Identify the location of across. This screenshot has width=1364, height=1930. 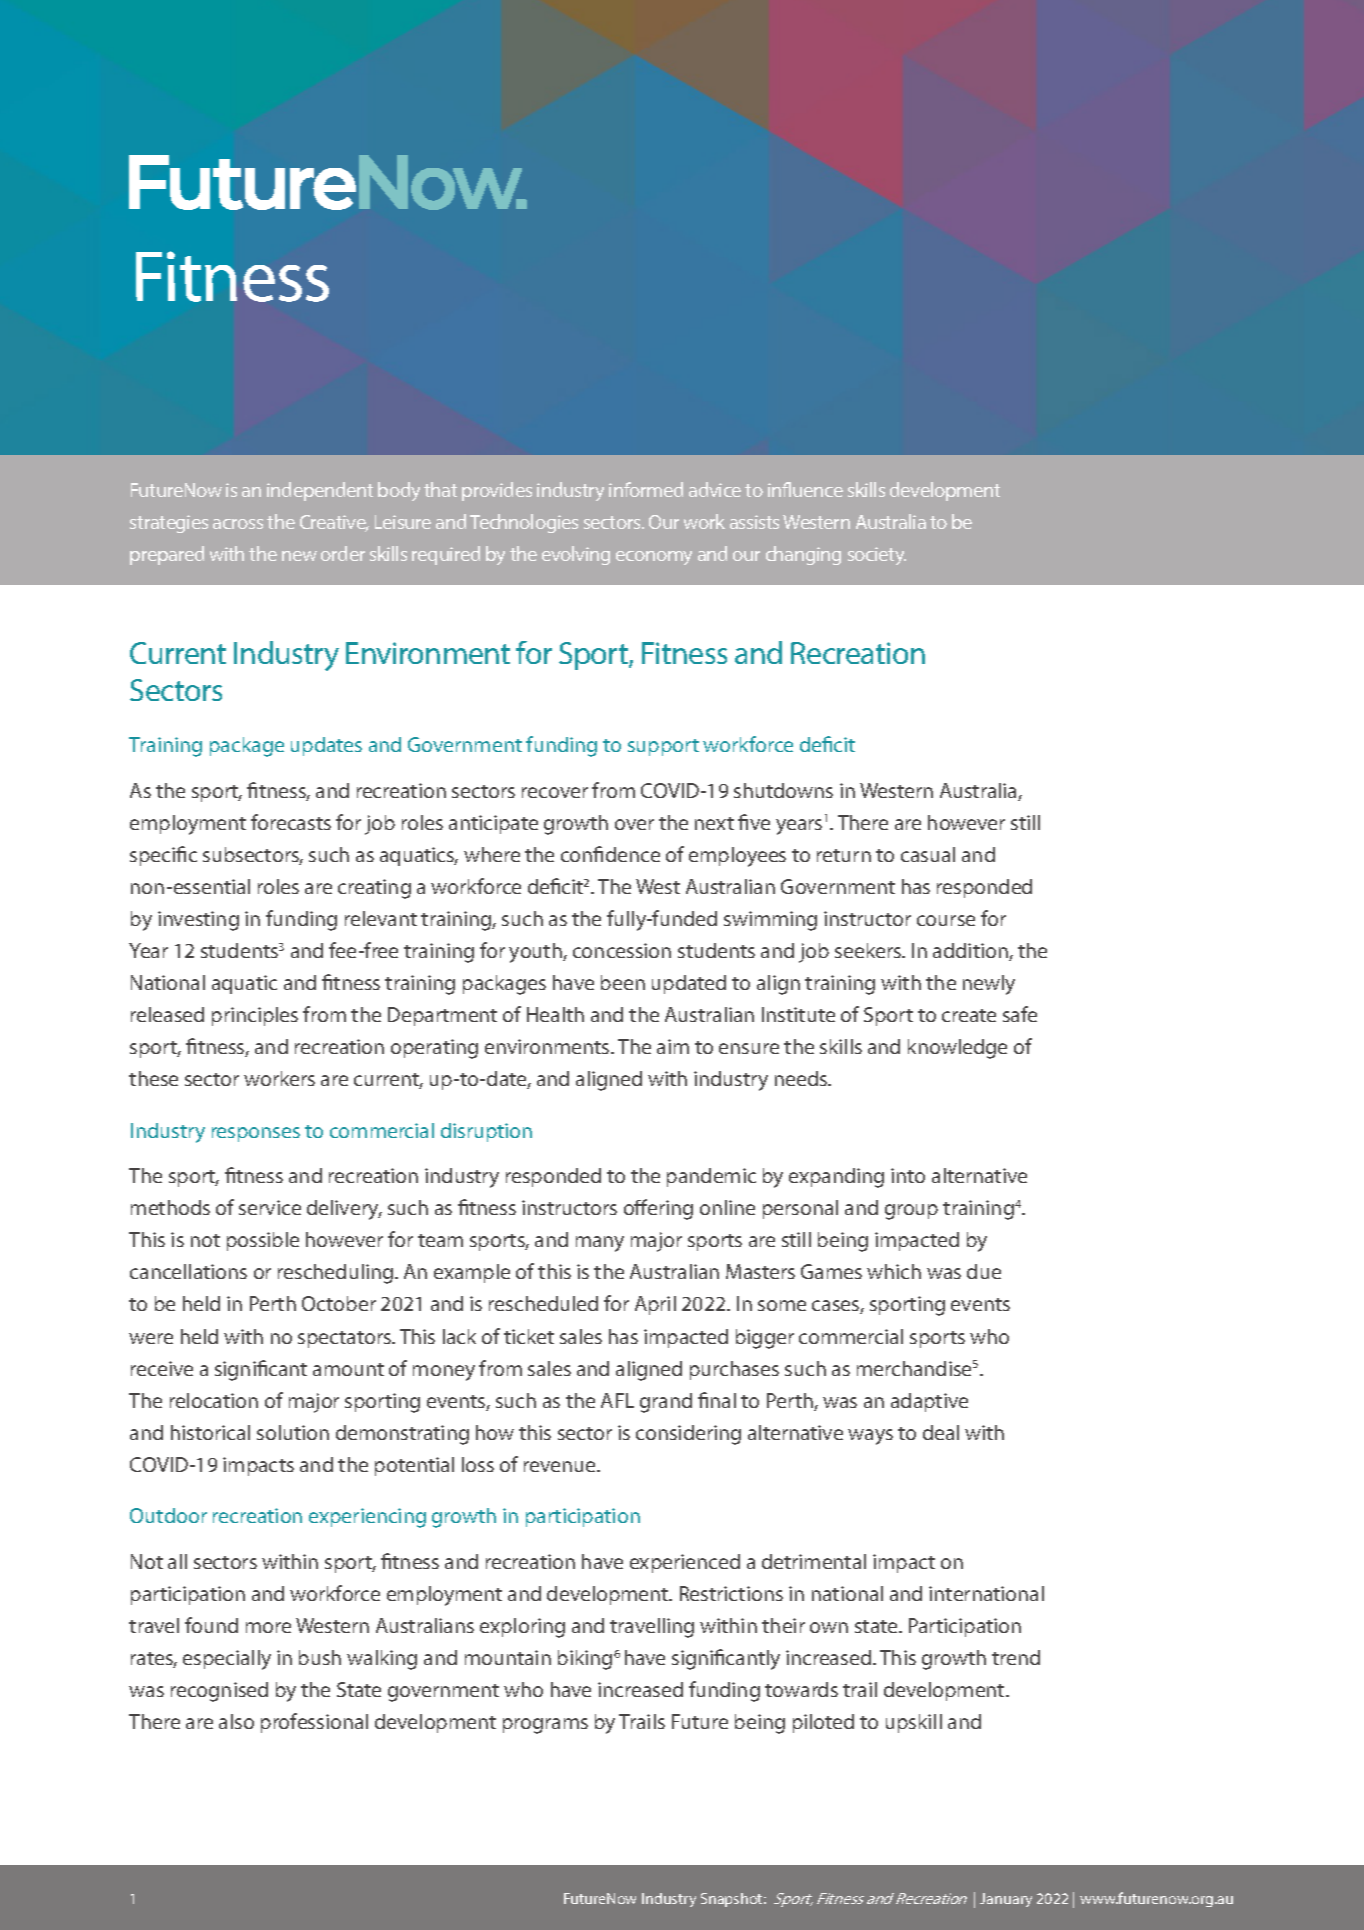
(238, 524).
